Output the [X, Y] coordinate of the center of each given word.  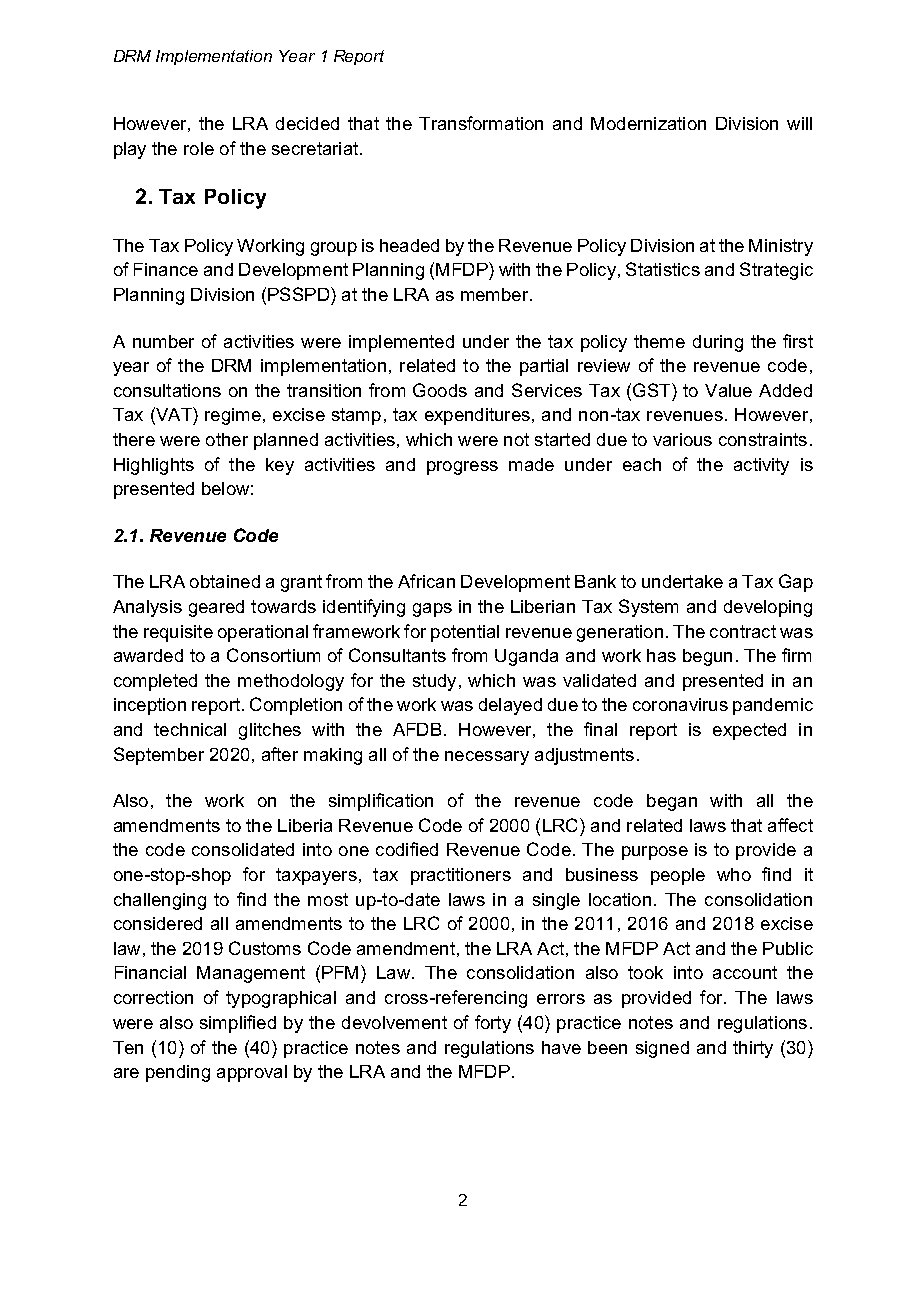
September [159, 756]
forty [493, 1024]
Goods [440, 390]
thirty [753, 1049]
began [672, 802]
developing [768, 608]
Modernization [648, 123]
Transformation [481, 123]
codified [407, 849]
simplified [238, 1024]
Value [728, 390]
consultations [167, 390]
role [199, 148]
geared [216, 608]
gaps [432, 610]
